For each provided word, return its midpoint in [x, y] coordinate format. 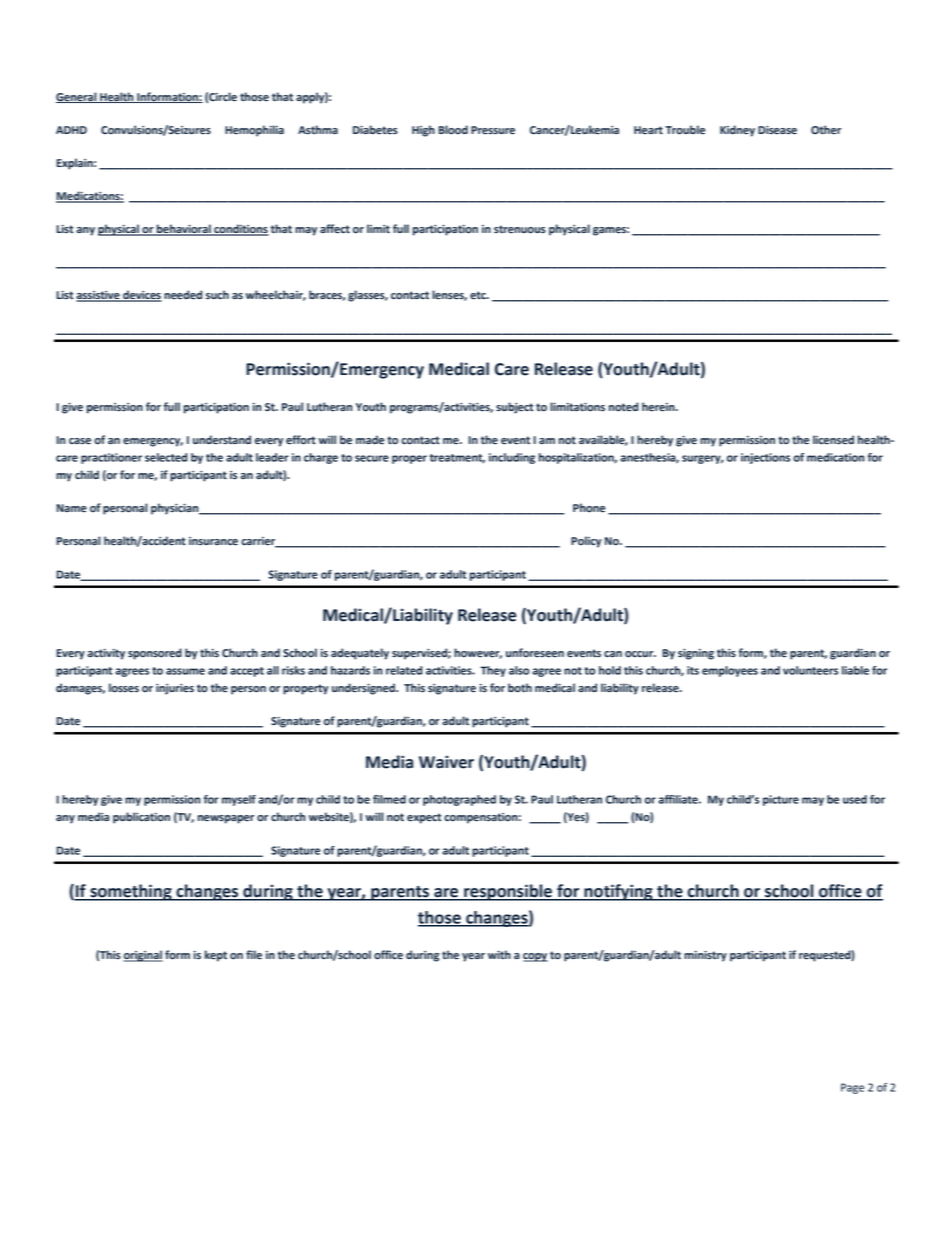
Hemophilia [254, 131]
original [143, 956]
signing [696, 654]
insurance [213, 541]
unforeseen [535, 653]
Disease [777, 130]
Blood [453, 130]
